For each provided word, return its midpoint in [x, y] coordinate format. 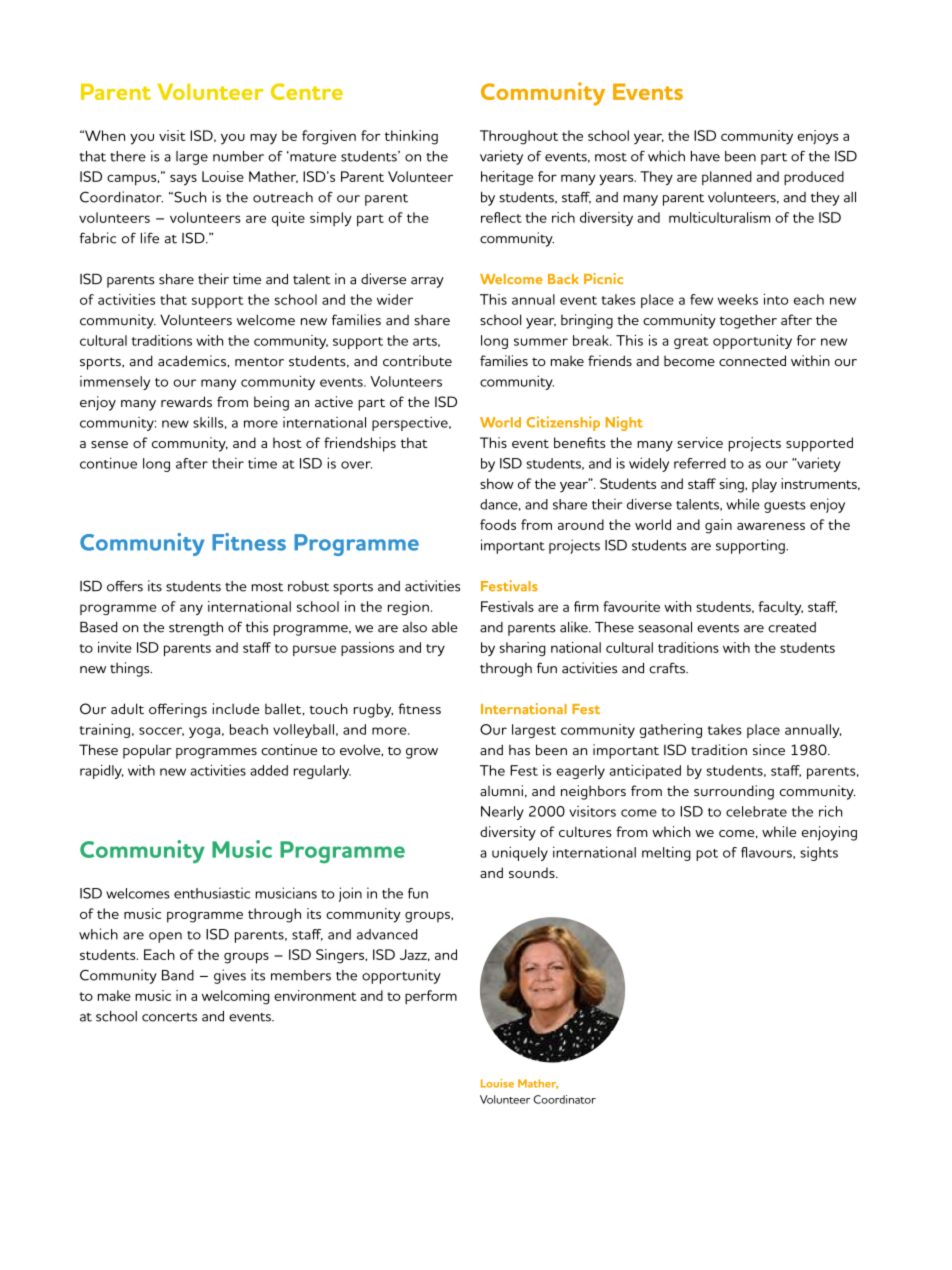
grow [422, 753]
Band [178, 975]
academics [193, 361]
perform [431, 997]
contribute [417, 361]
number [238, 156]
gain [718, 526]
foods [498, 524]
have [705, 156]
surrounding [734, 792]
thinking [411, 137]
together [748, 321]
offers [125, 586]
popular [147, 751]
